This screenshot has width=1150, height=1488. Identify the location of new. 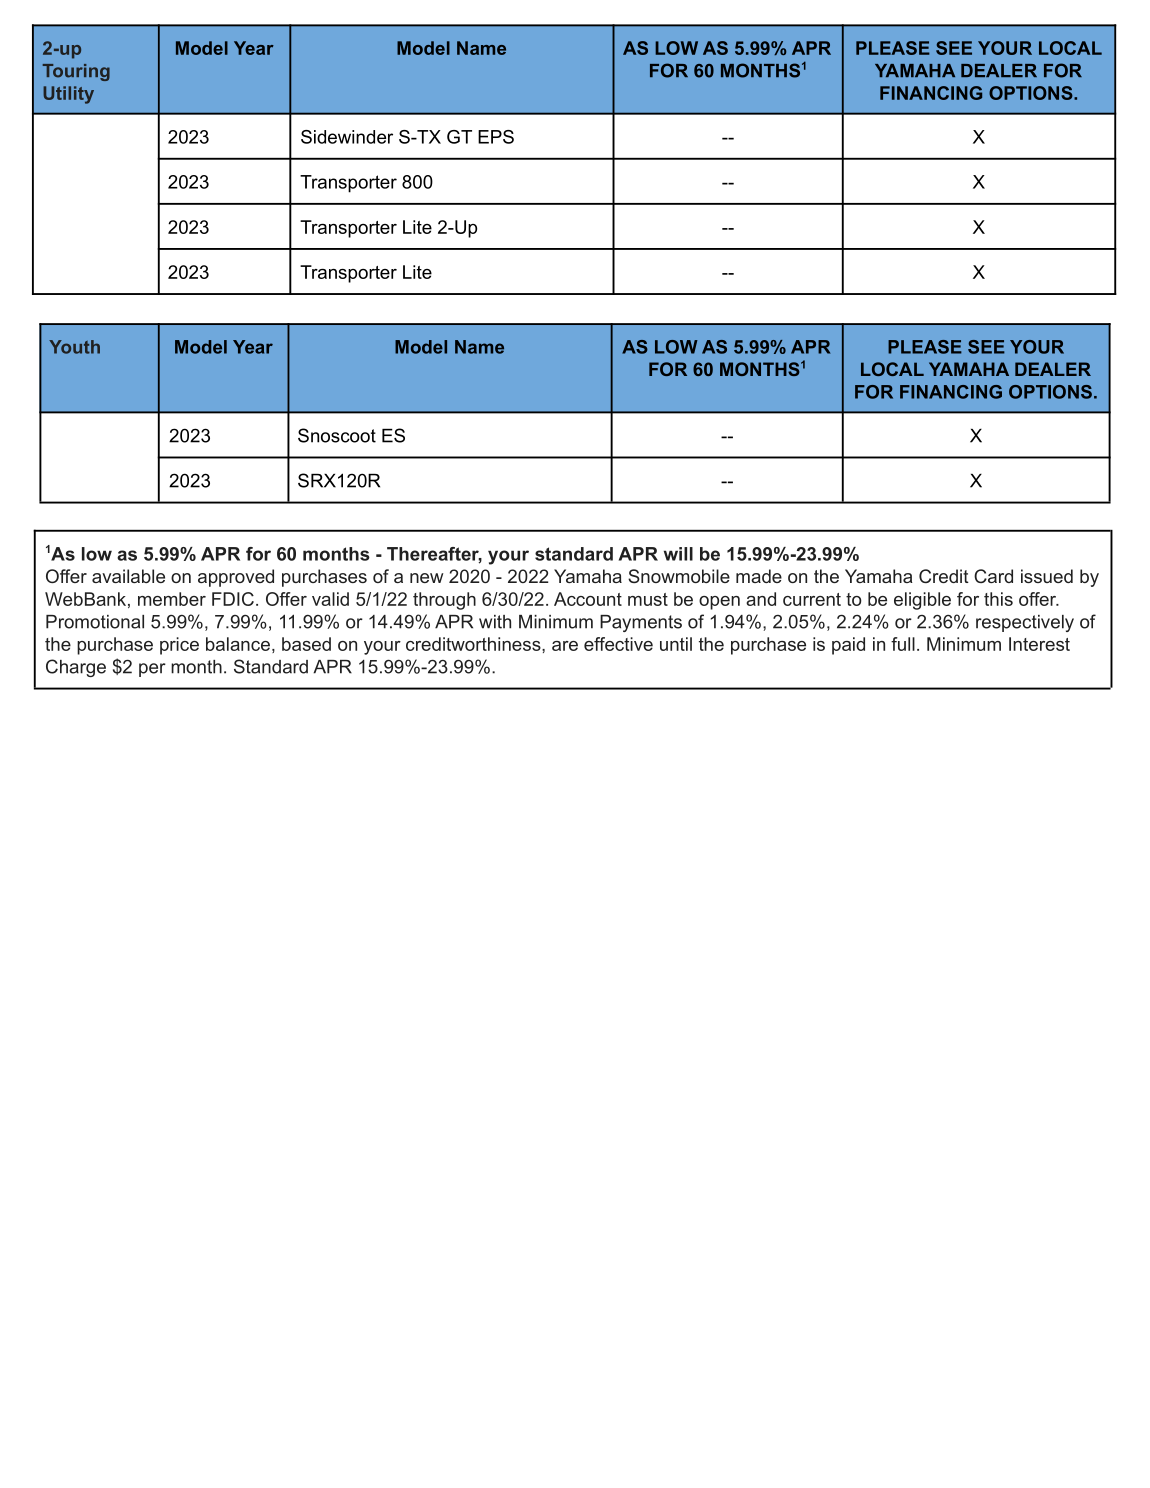
(427, 578).
